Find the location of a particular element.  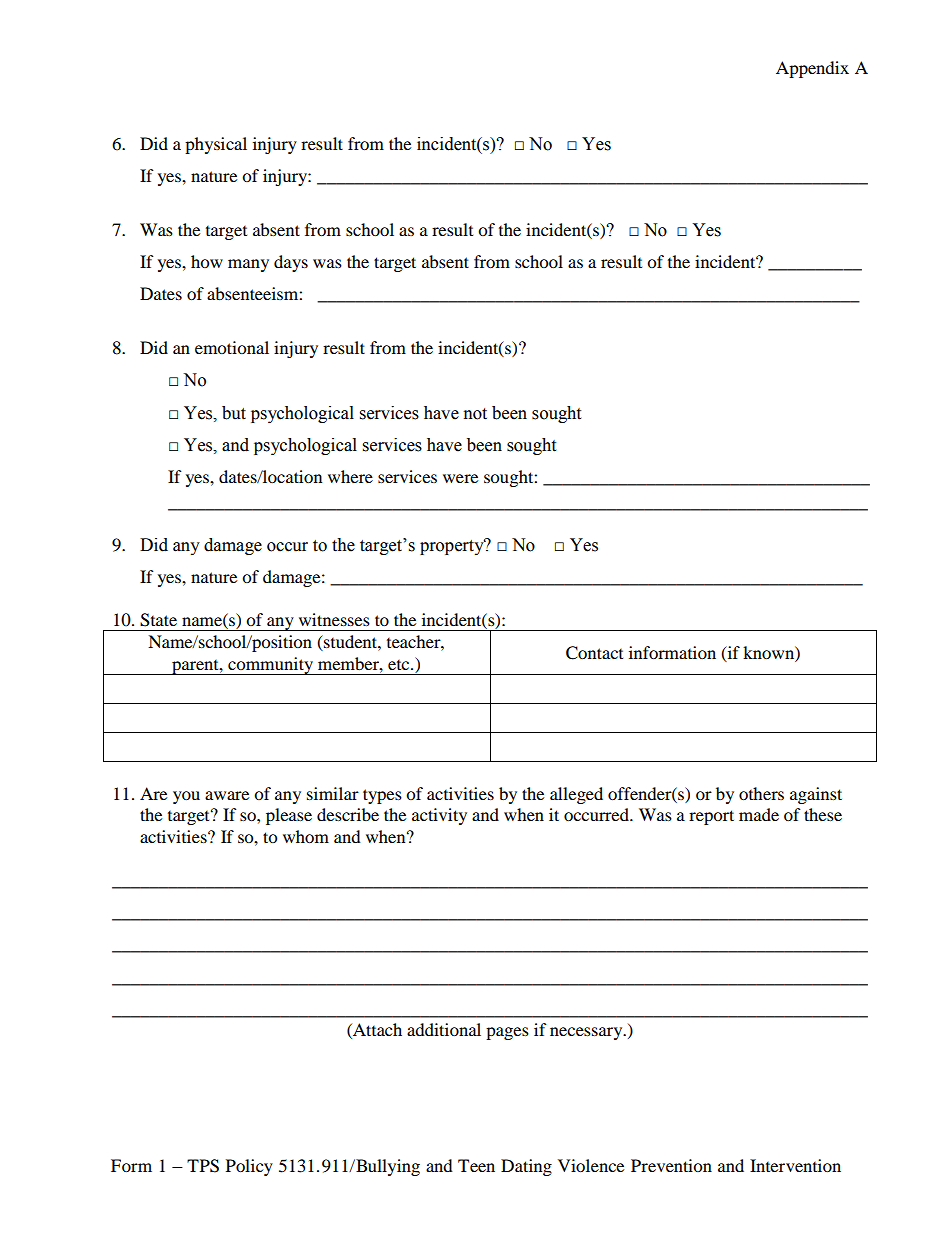

Policy is located at coordinates (249, 1167).
